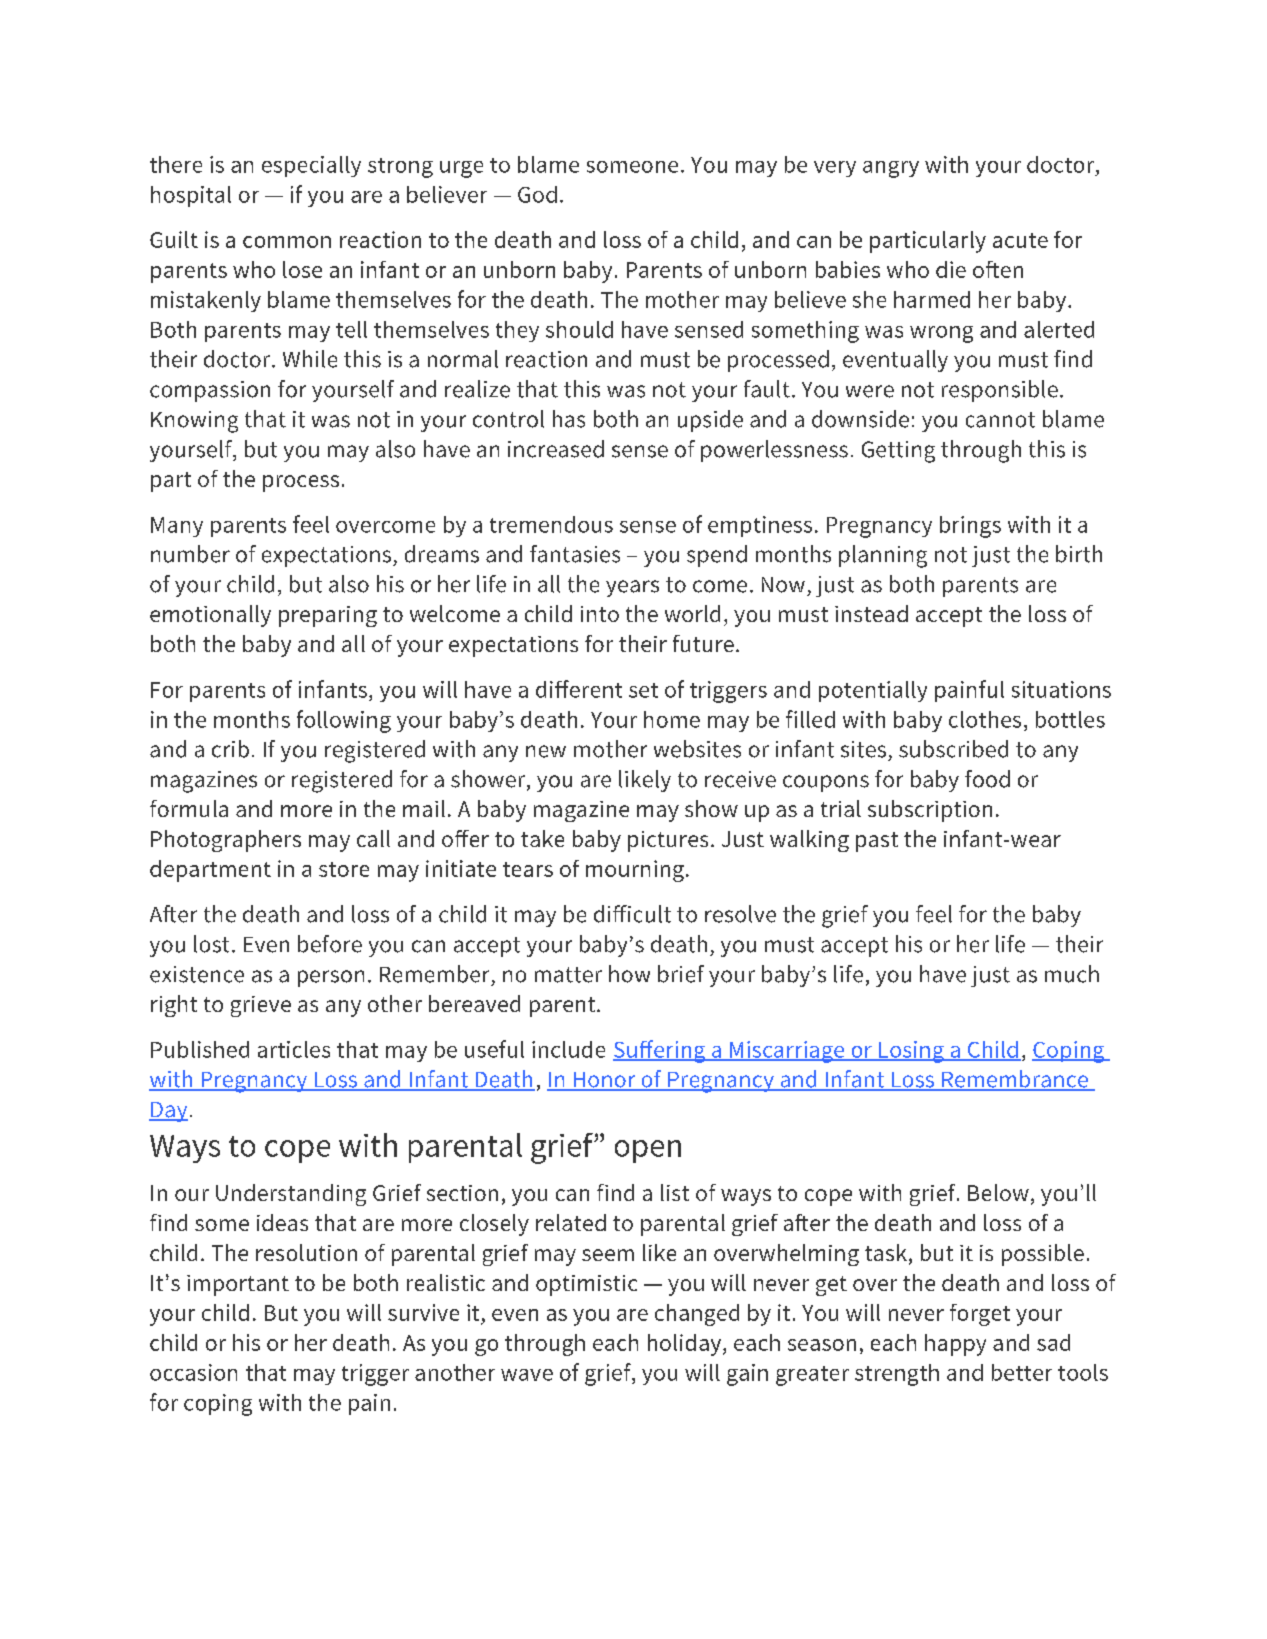  Describe the element at coordinates (238, 1285) in the image. I see `important` at that location.
